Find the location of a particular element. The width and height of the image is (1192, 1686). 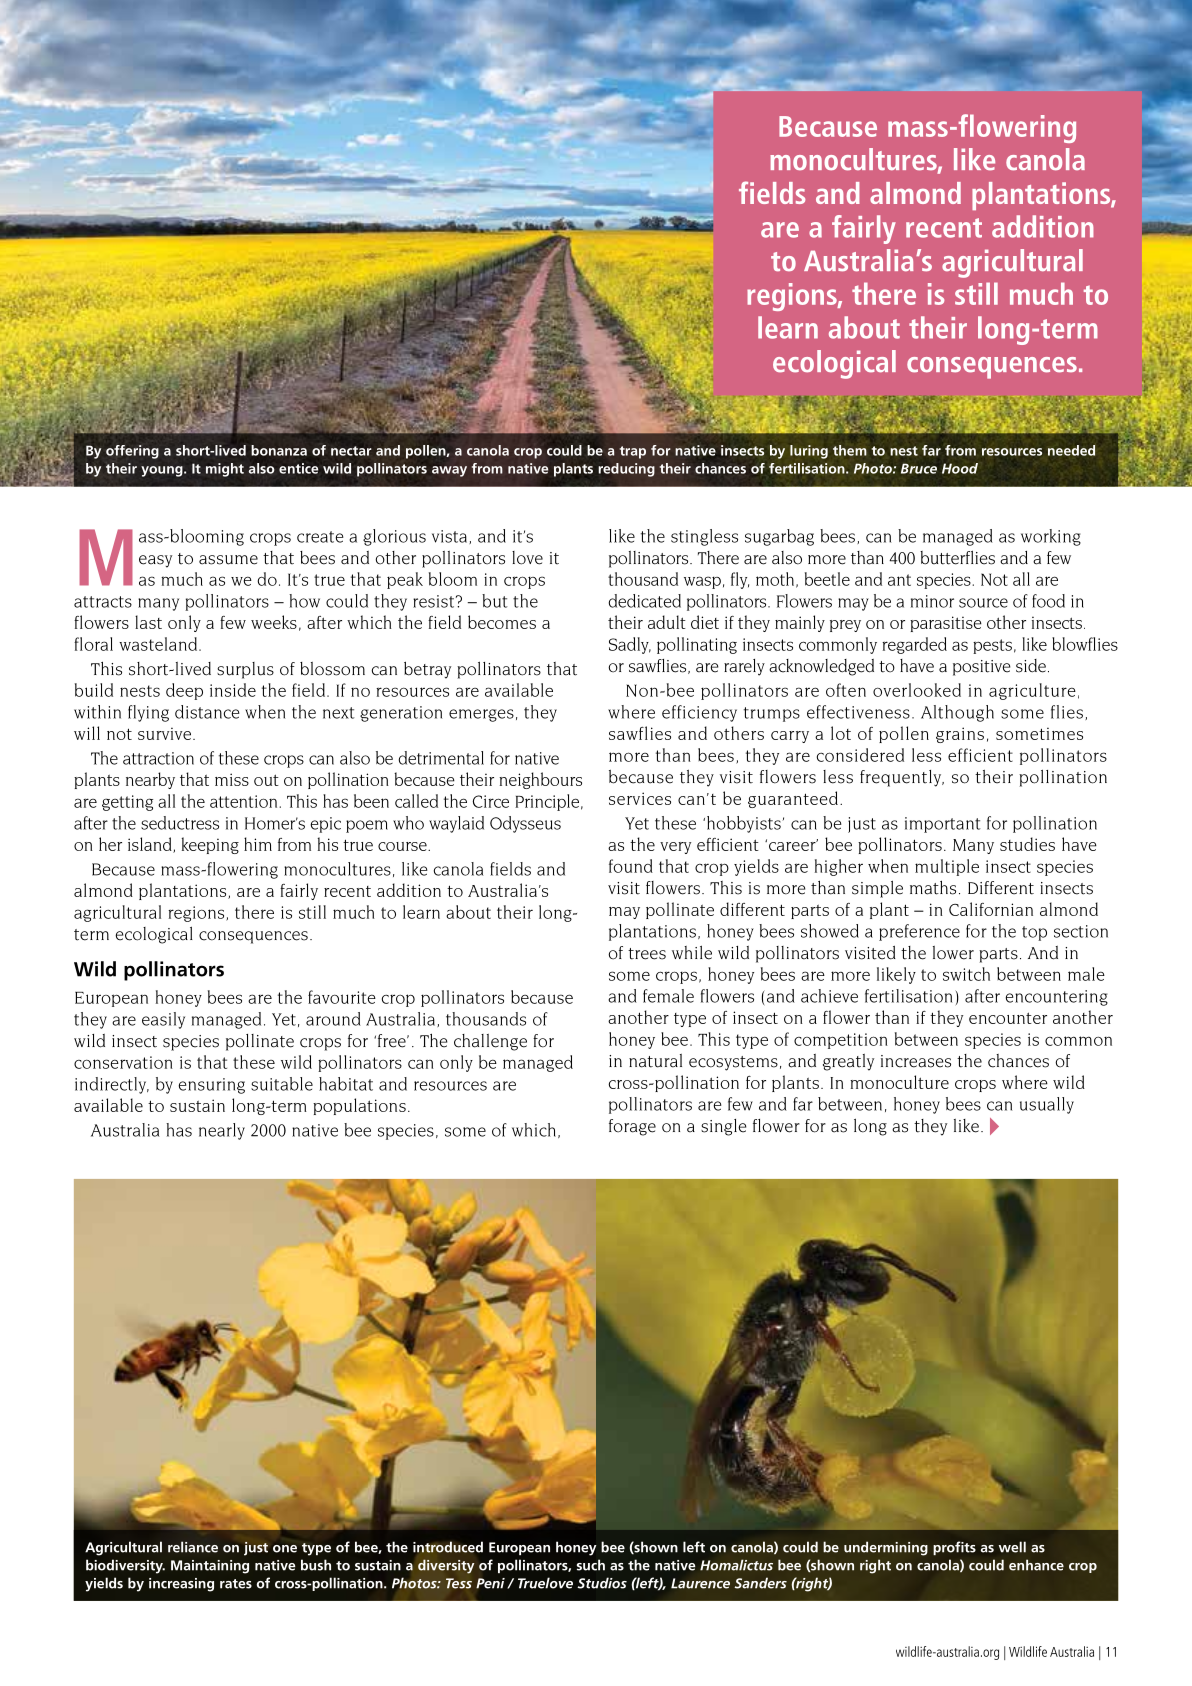

such is located at coordinates (591, 1565).
